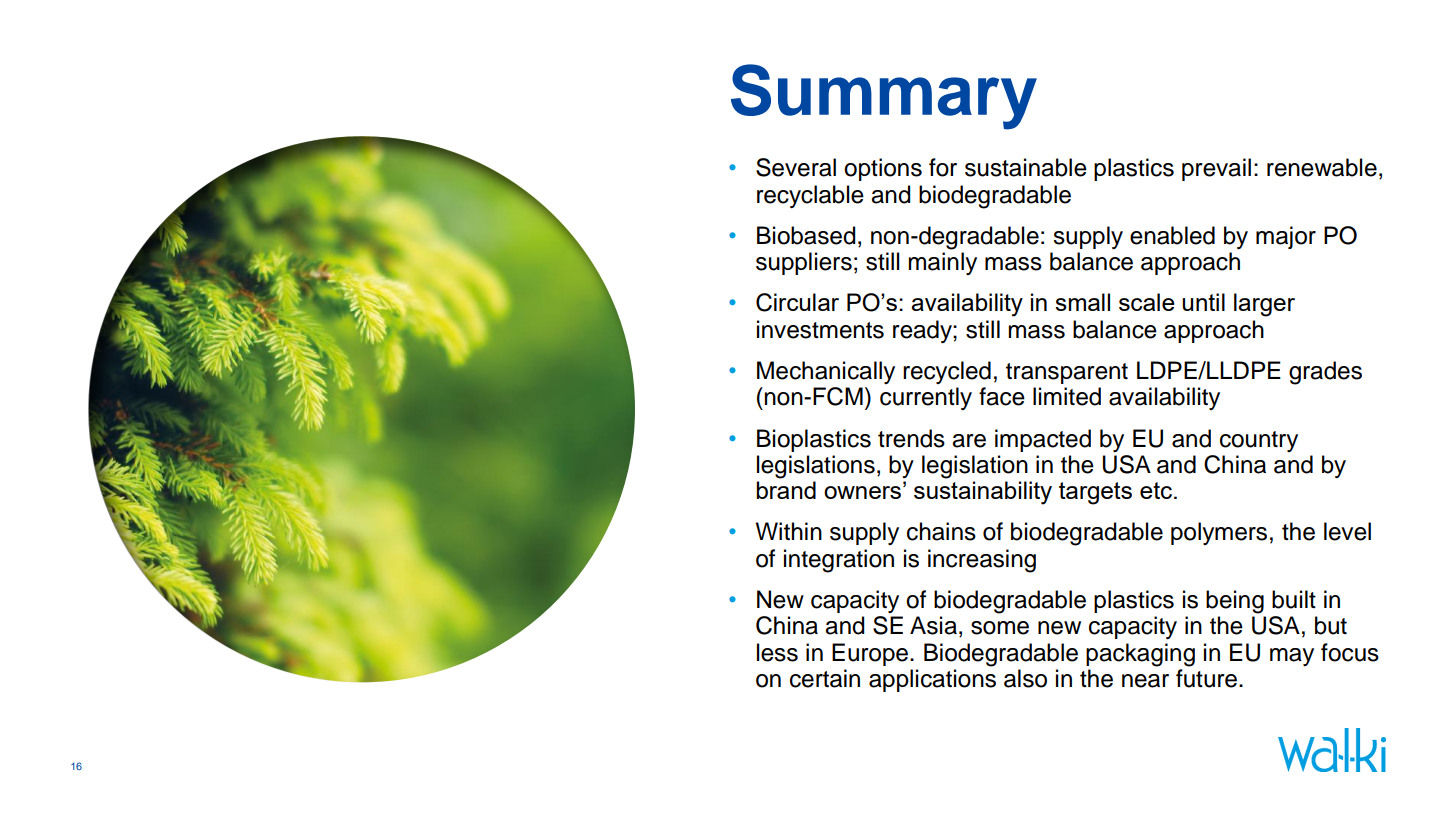 The image size is (1456, 819). Describe the element at coordinates (1219, 533) in the page. I see `polymers` at that location.
